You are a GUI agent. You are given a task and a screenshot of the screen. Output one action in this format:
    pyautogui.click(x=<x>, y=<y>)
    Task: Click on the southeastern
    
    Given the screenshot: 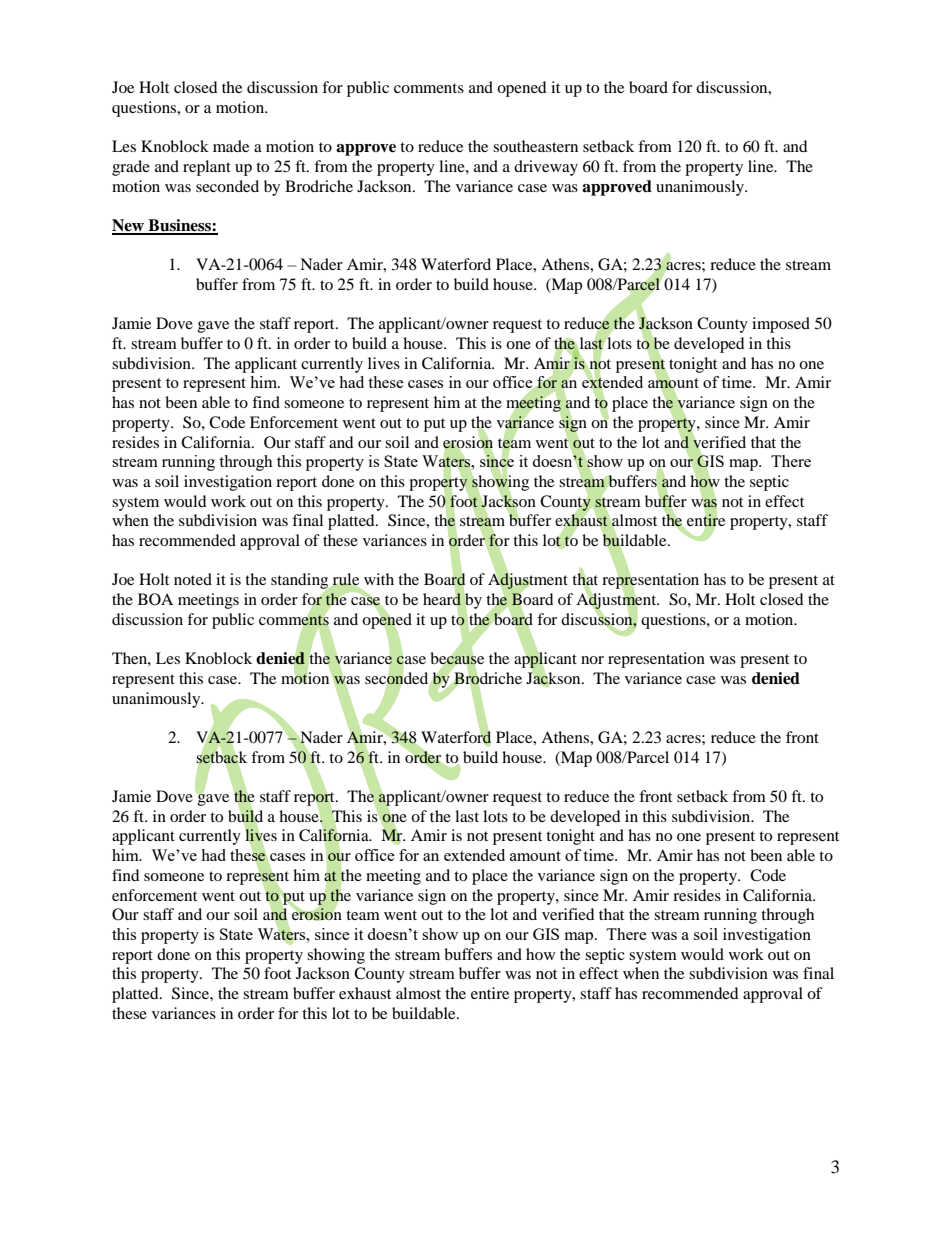 What is the action you would take?
    pyautogui.click(x=535, y=146)
